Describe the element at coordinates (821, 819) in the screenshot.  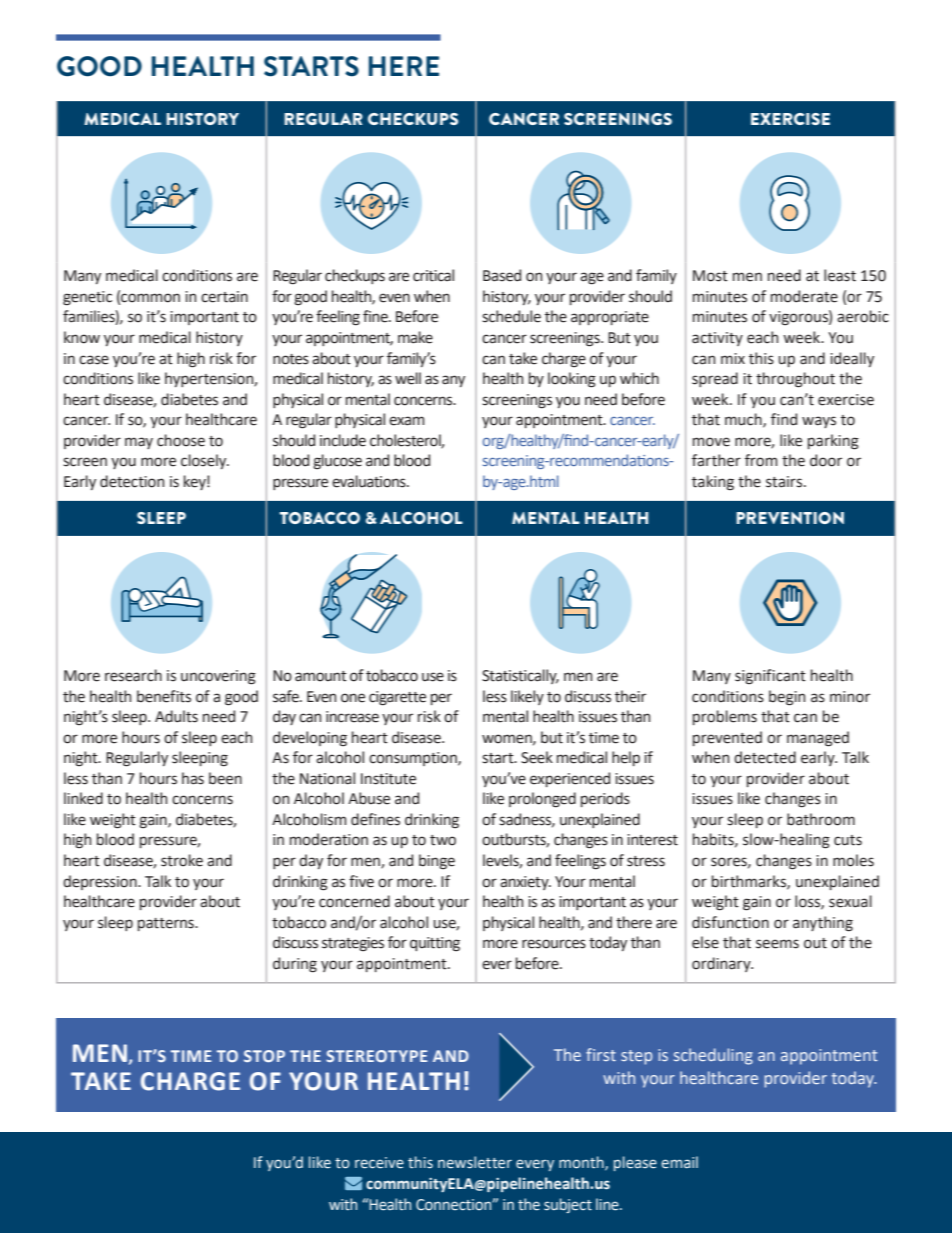
I see `bathroom` at that location.
